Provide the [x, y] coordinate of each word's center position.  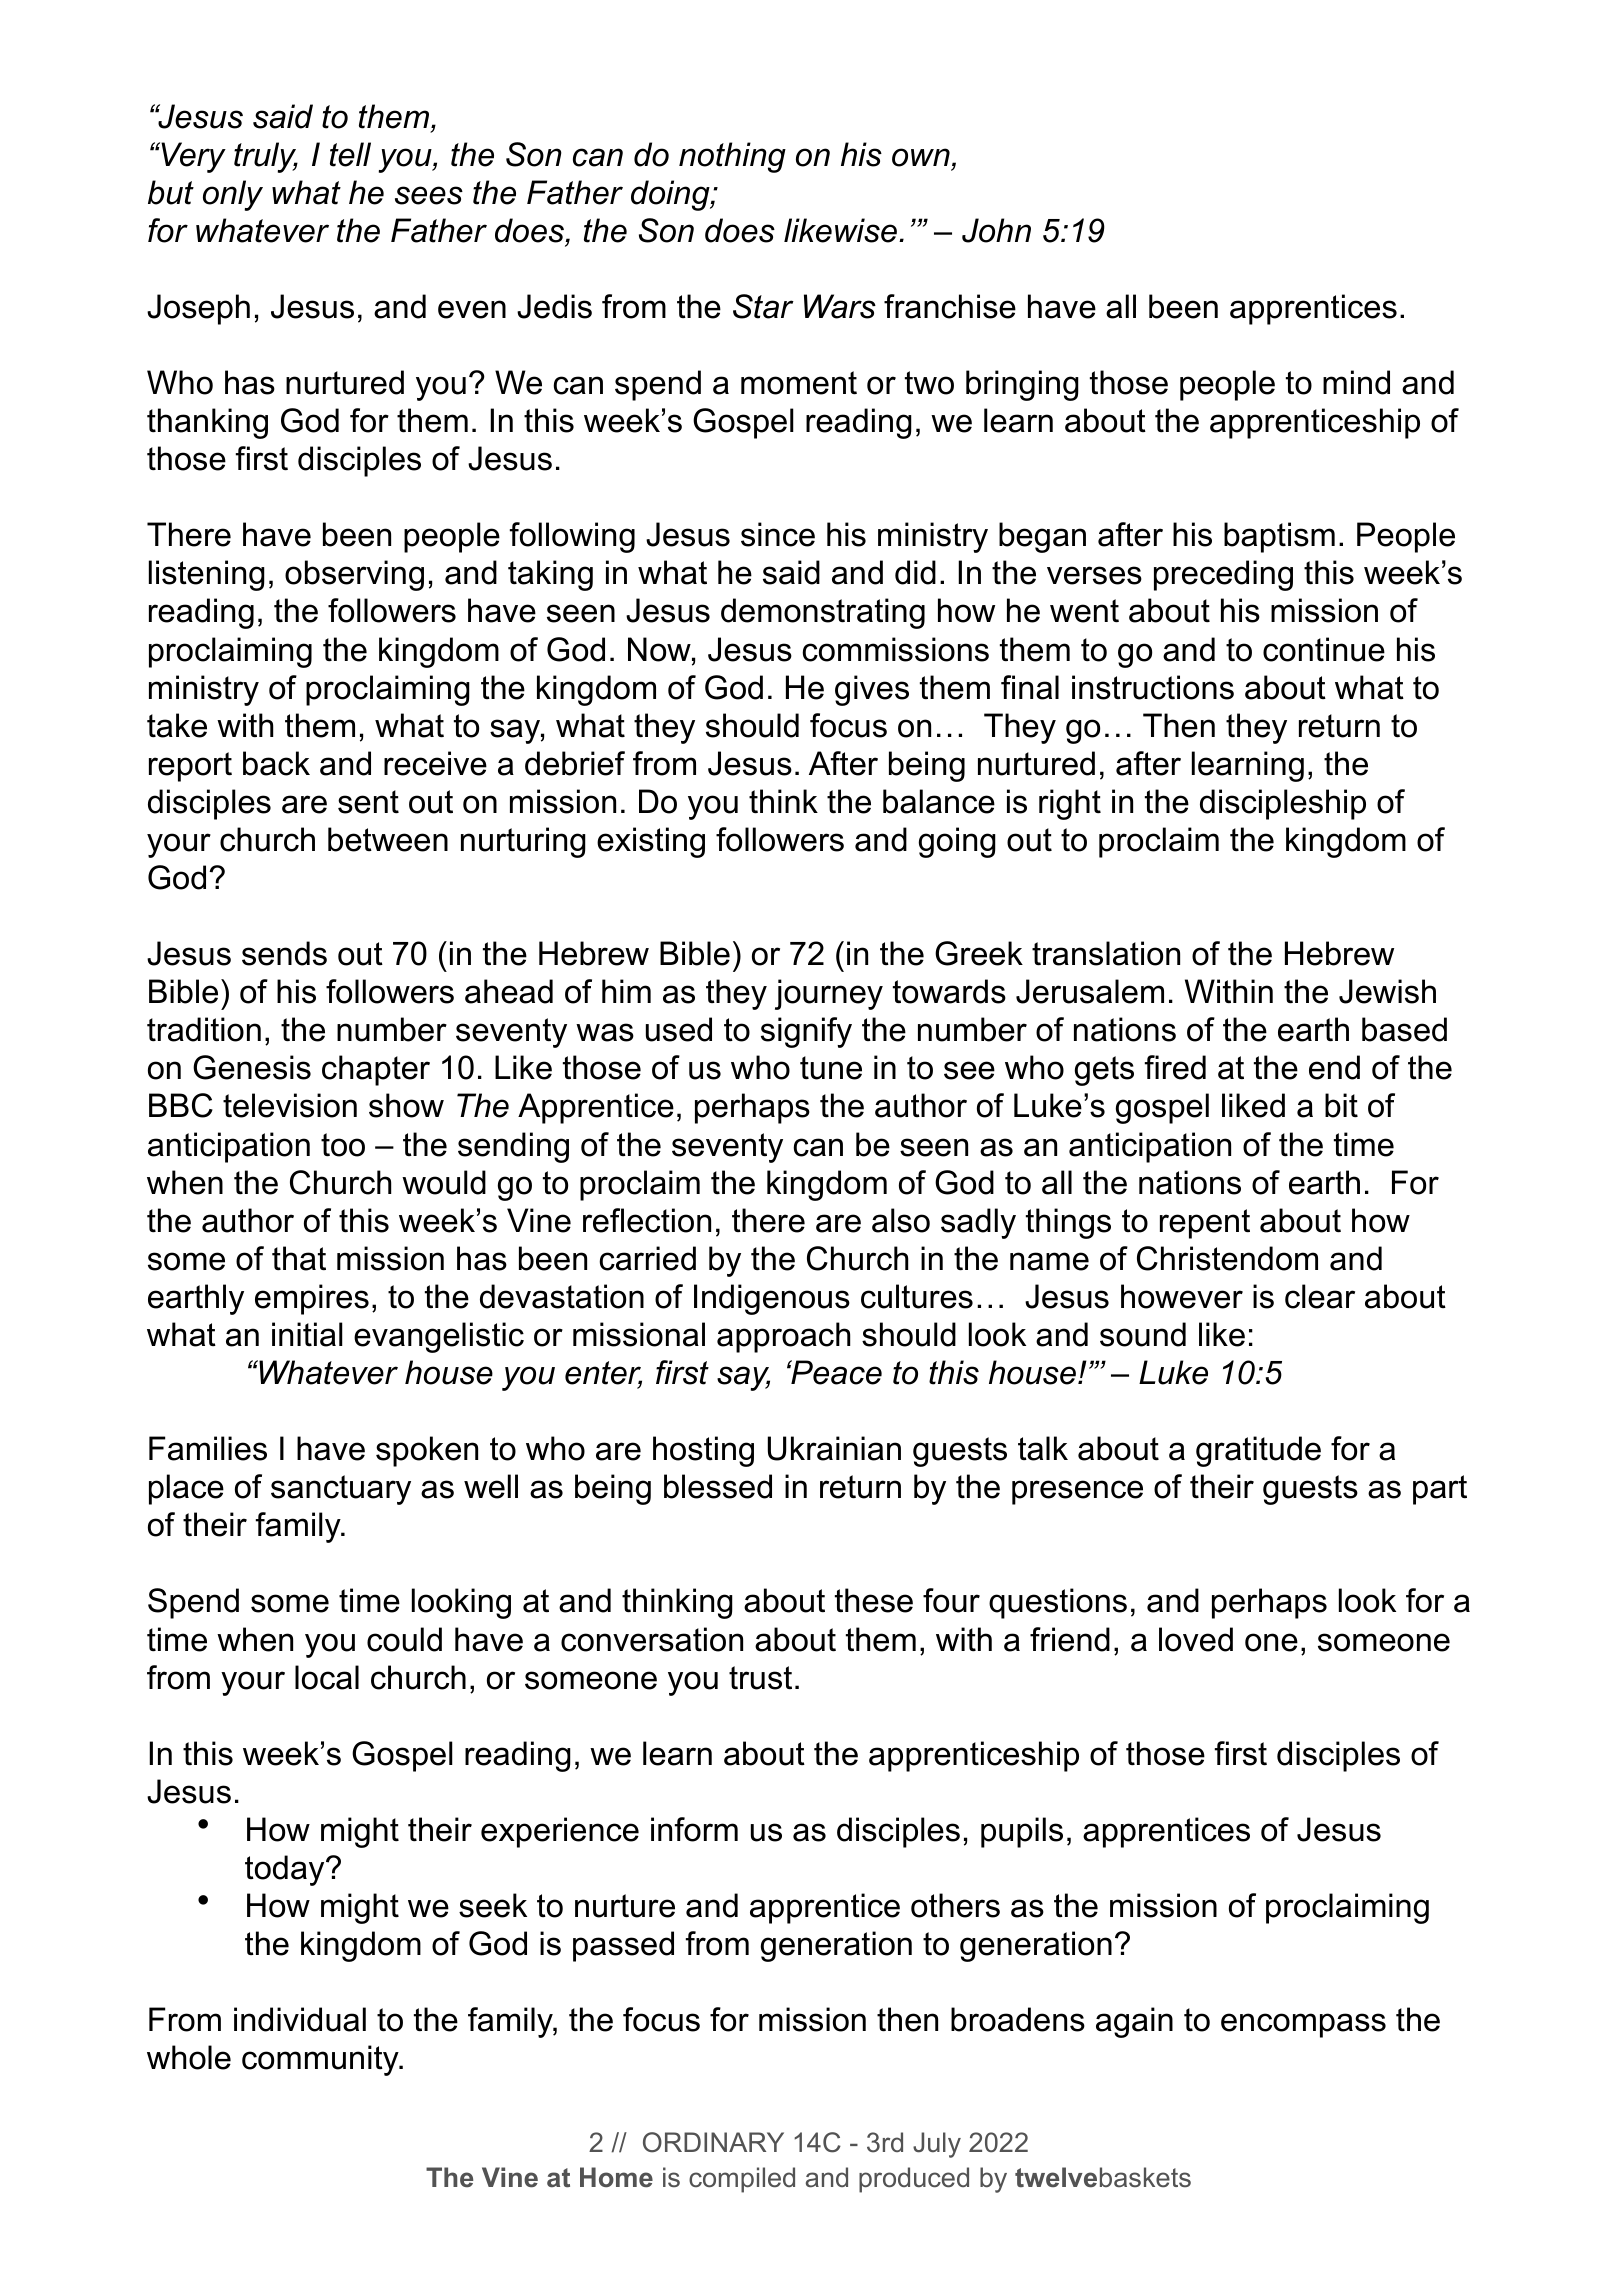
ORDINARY [713, 2142]
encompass [1303, 2025]
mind [1356, 382]
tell [350, 154]
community [321, 2060]
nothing [732, 157]
